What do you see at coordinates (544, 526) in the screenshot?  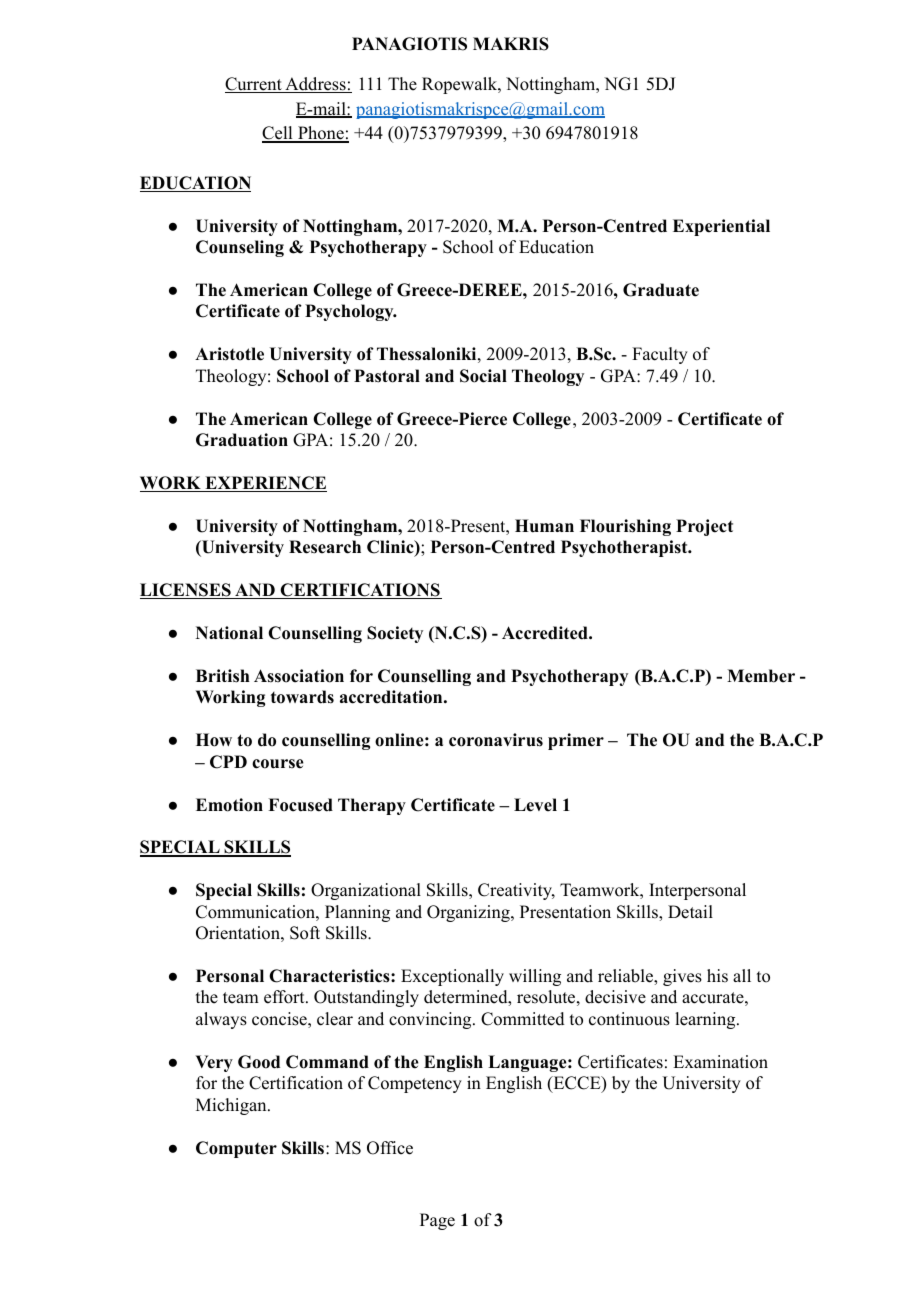 I see `Human` at bounding box center [544, 526].
